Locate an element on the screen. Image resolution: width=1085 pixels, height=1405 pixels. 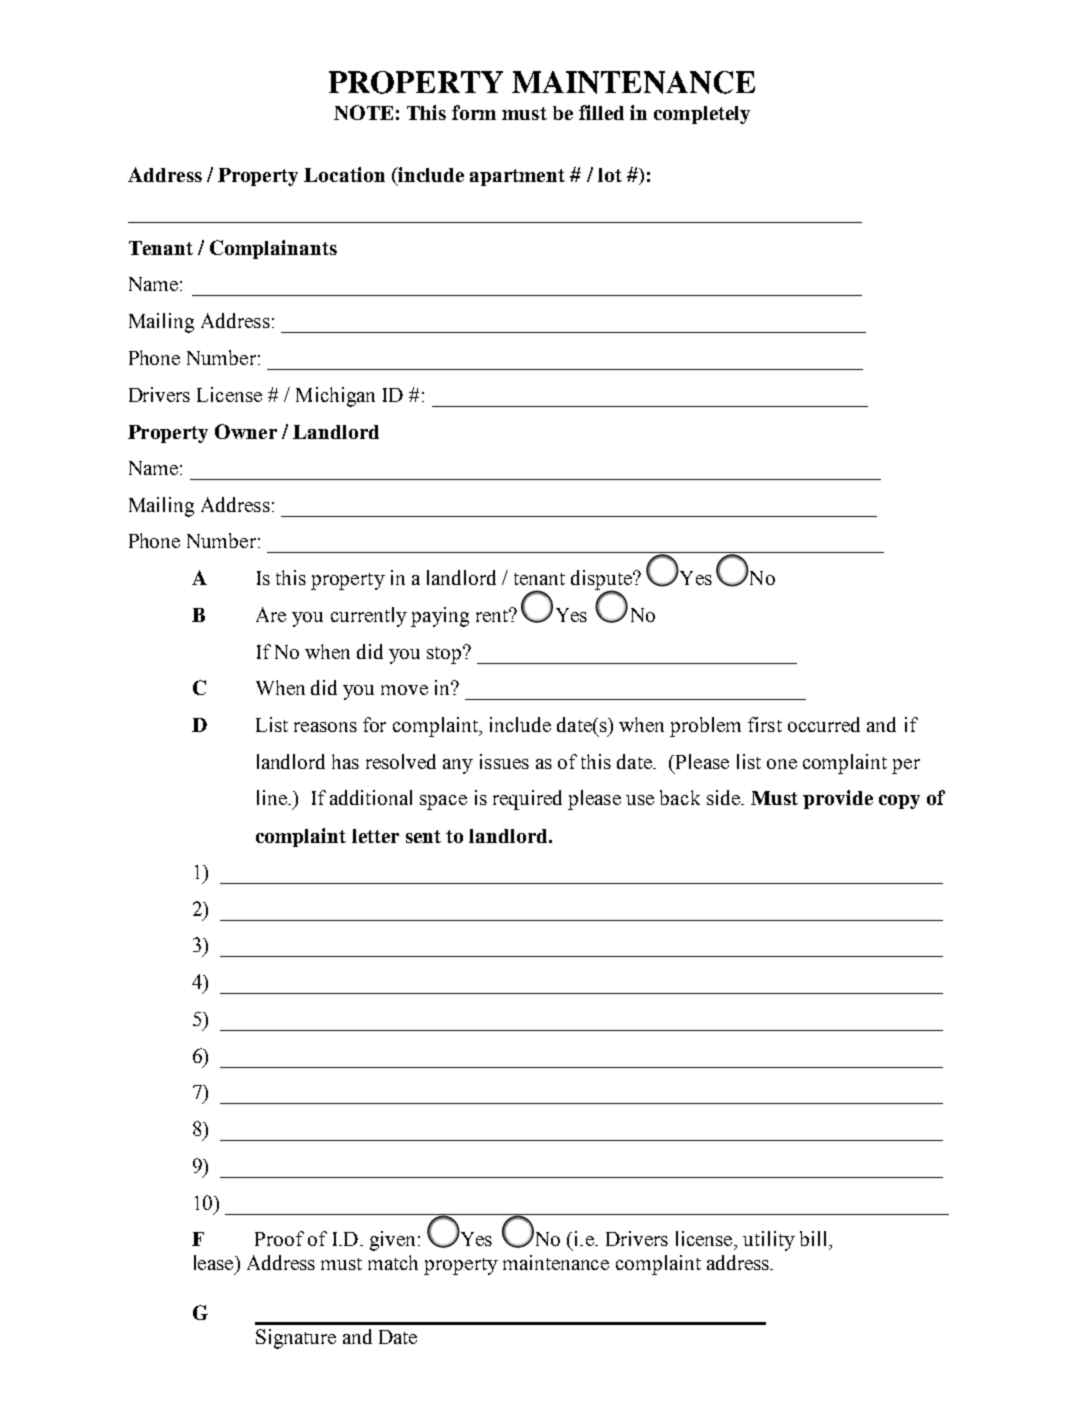
bill is located at coordinates (815, 1238).
